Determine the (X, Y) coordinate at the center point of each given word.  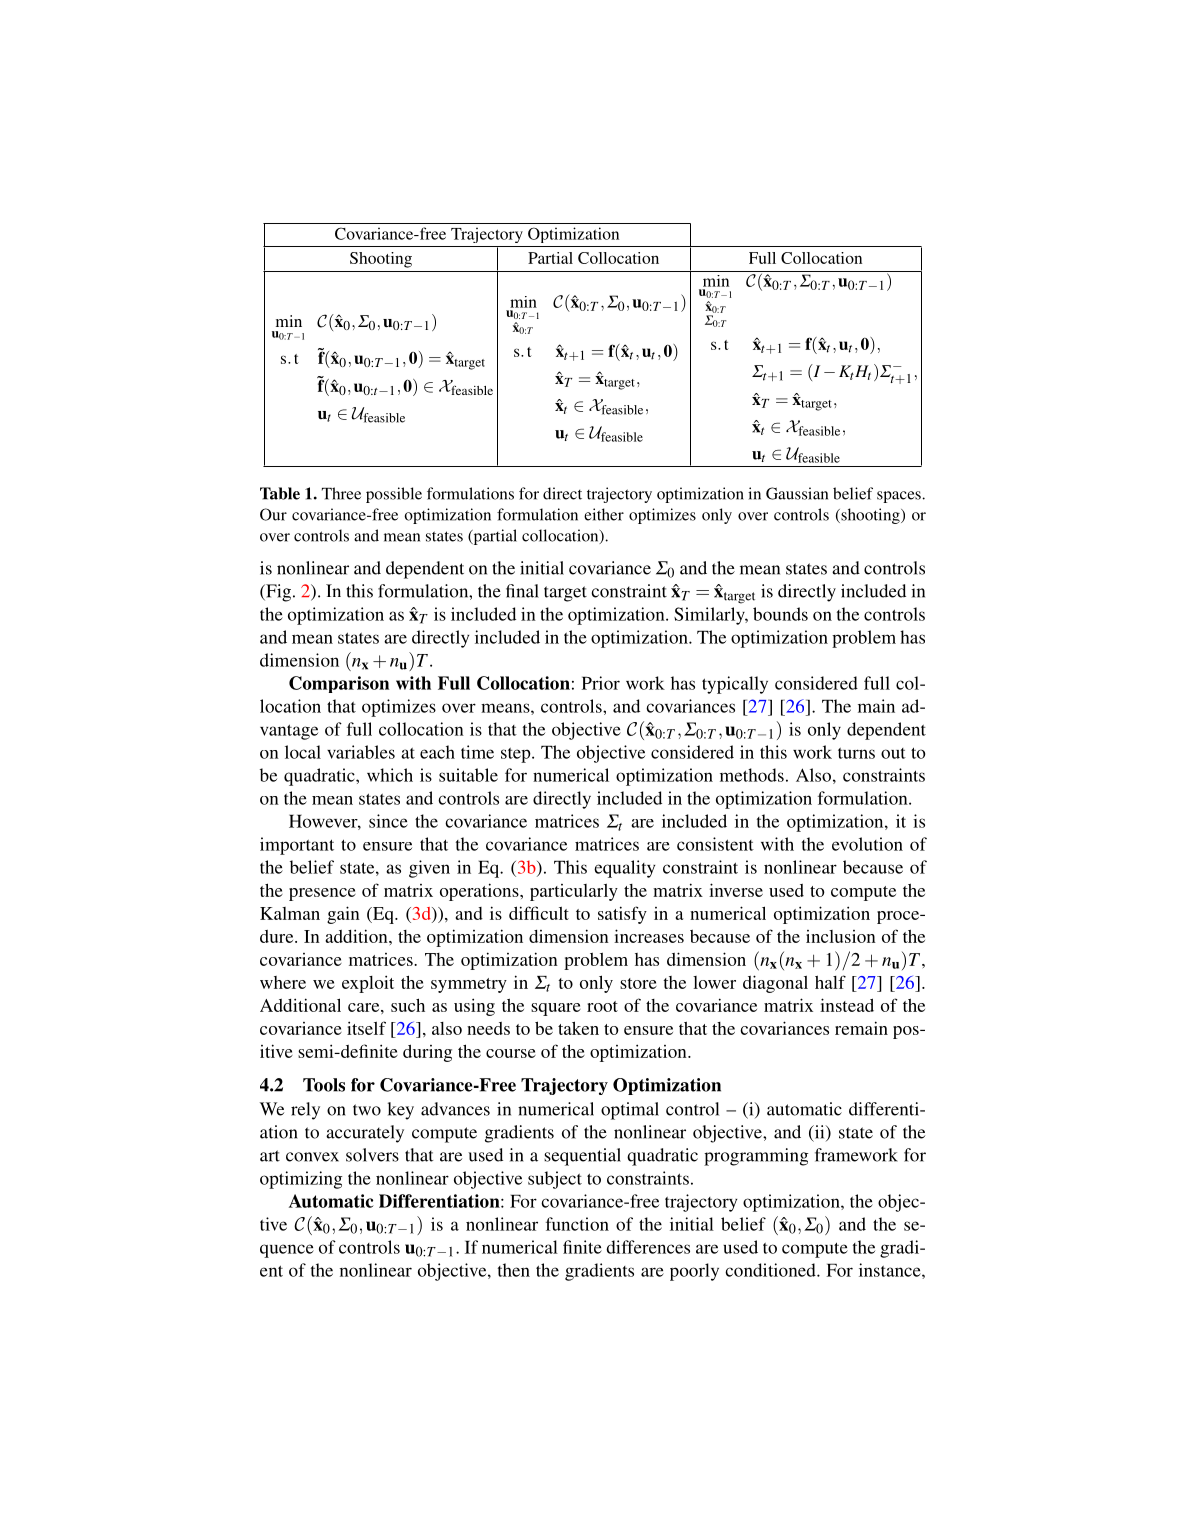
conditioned (771, 1270)
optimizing (301, 1180)
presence (322, 894)
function (577, 1224)
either (604, 514)
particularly (574, 892)
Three (341, 493)
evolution (867, 844)
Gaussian (797, 493)
